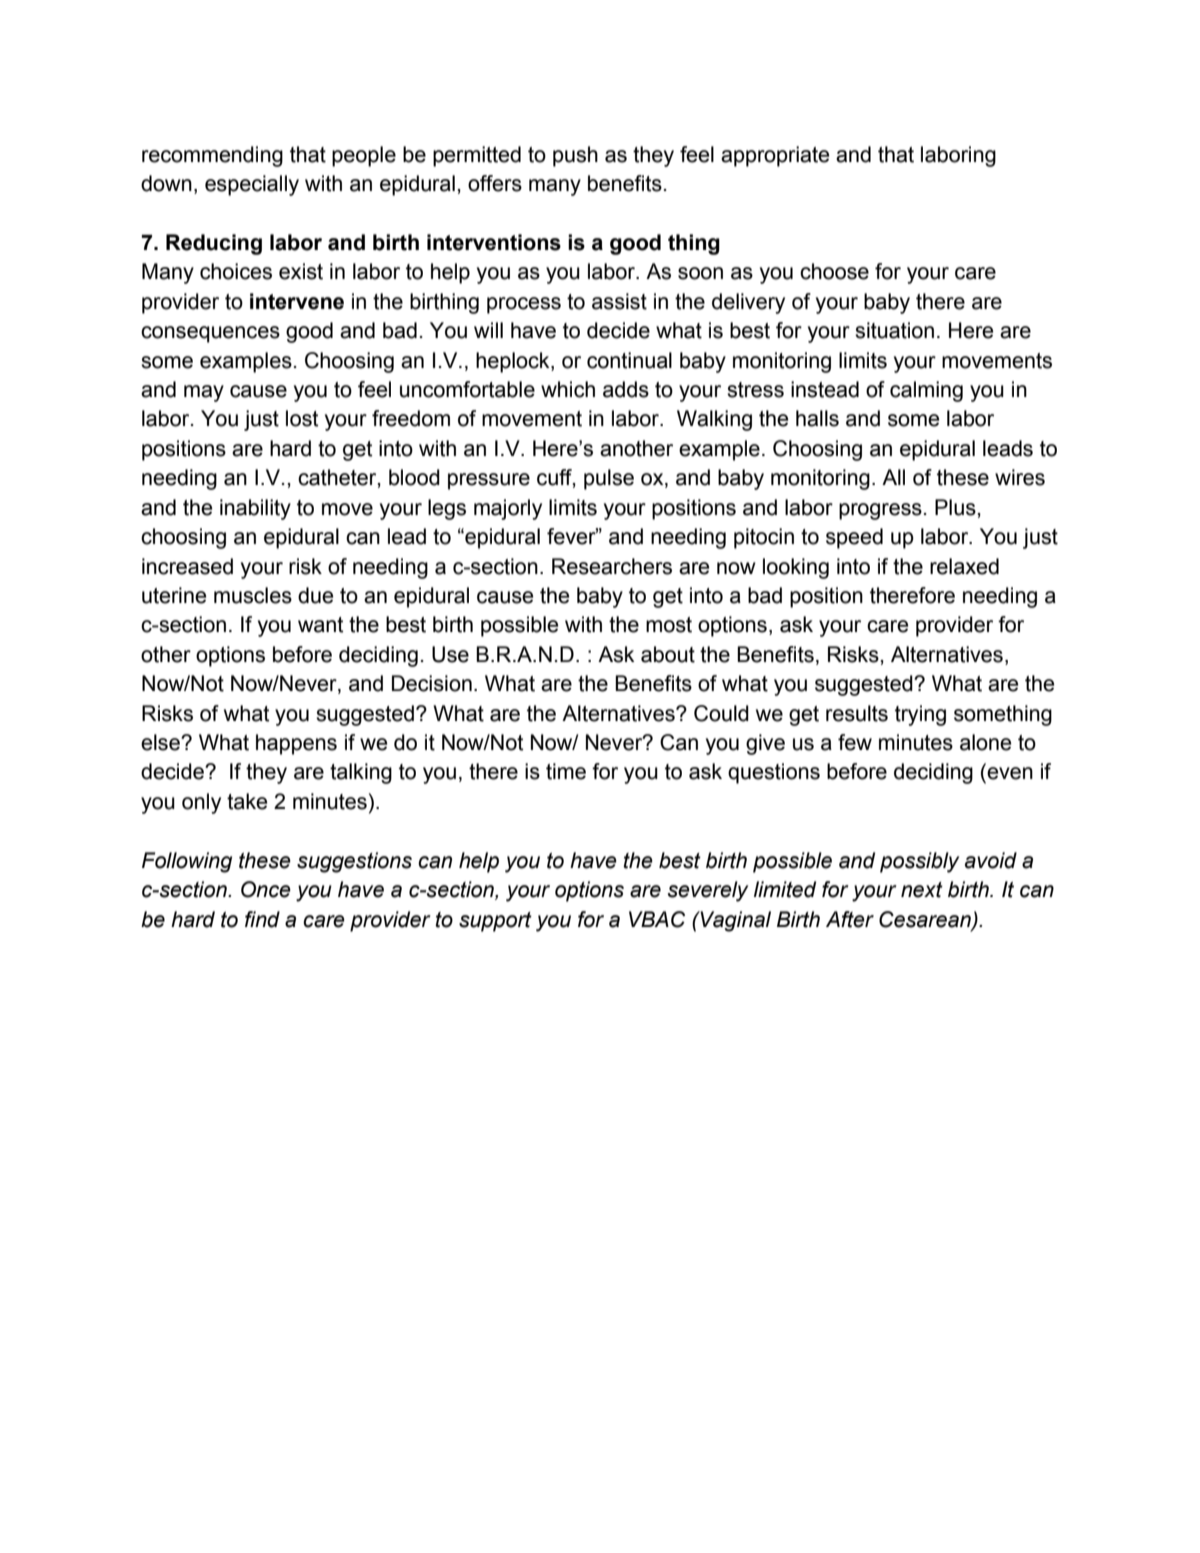  What do you see at coordinates (575, 156) in the document?
I see `push` at bounding box center [575, 156].
